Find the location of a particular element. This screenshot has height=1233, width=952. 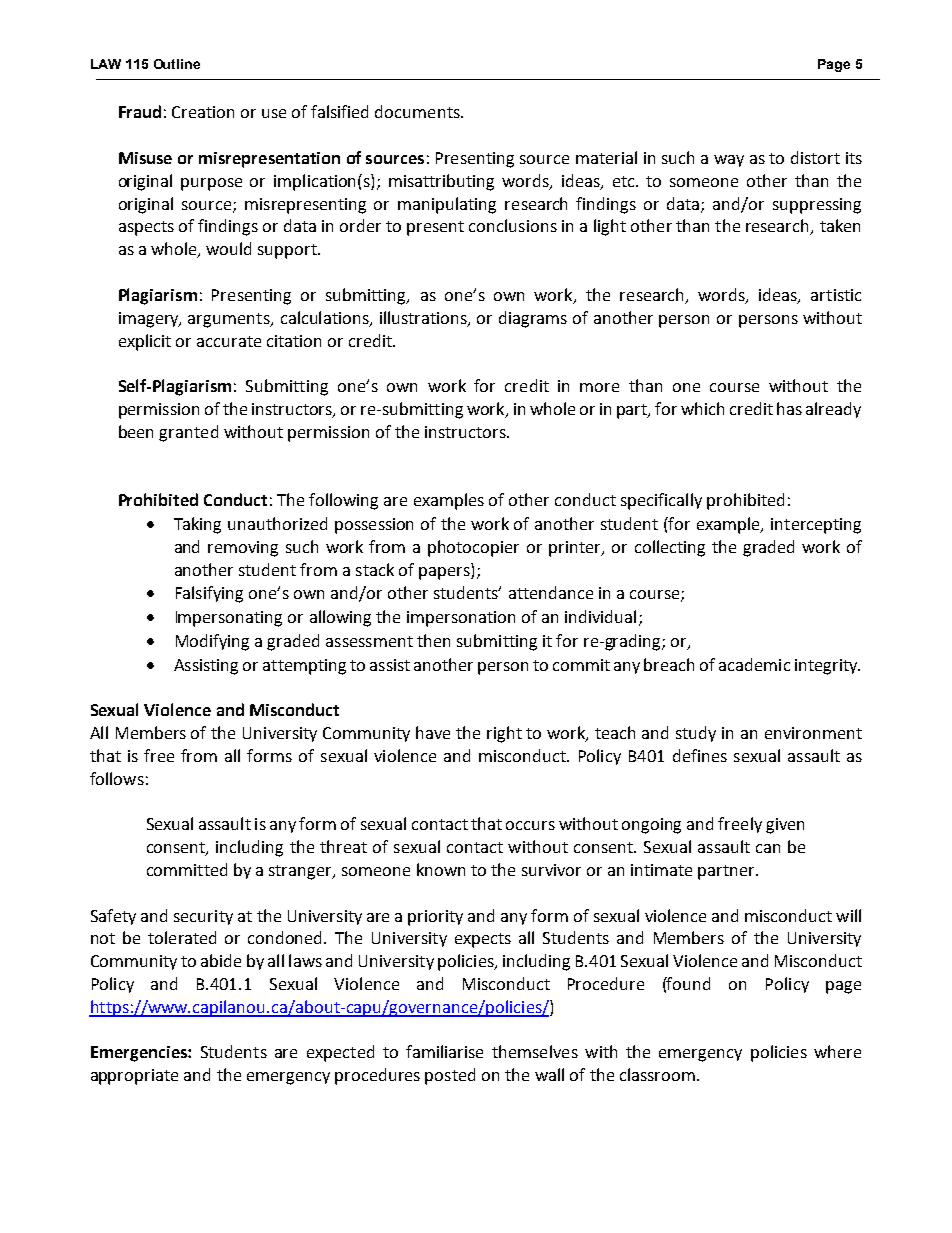

Creation is located at coordinates (203, 112).
